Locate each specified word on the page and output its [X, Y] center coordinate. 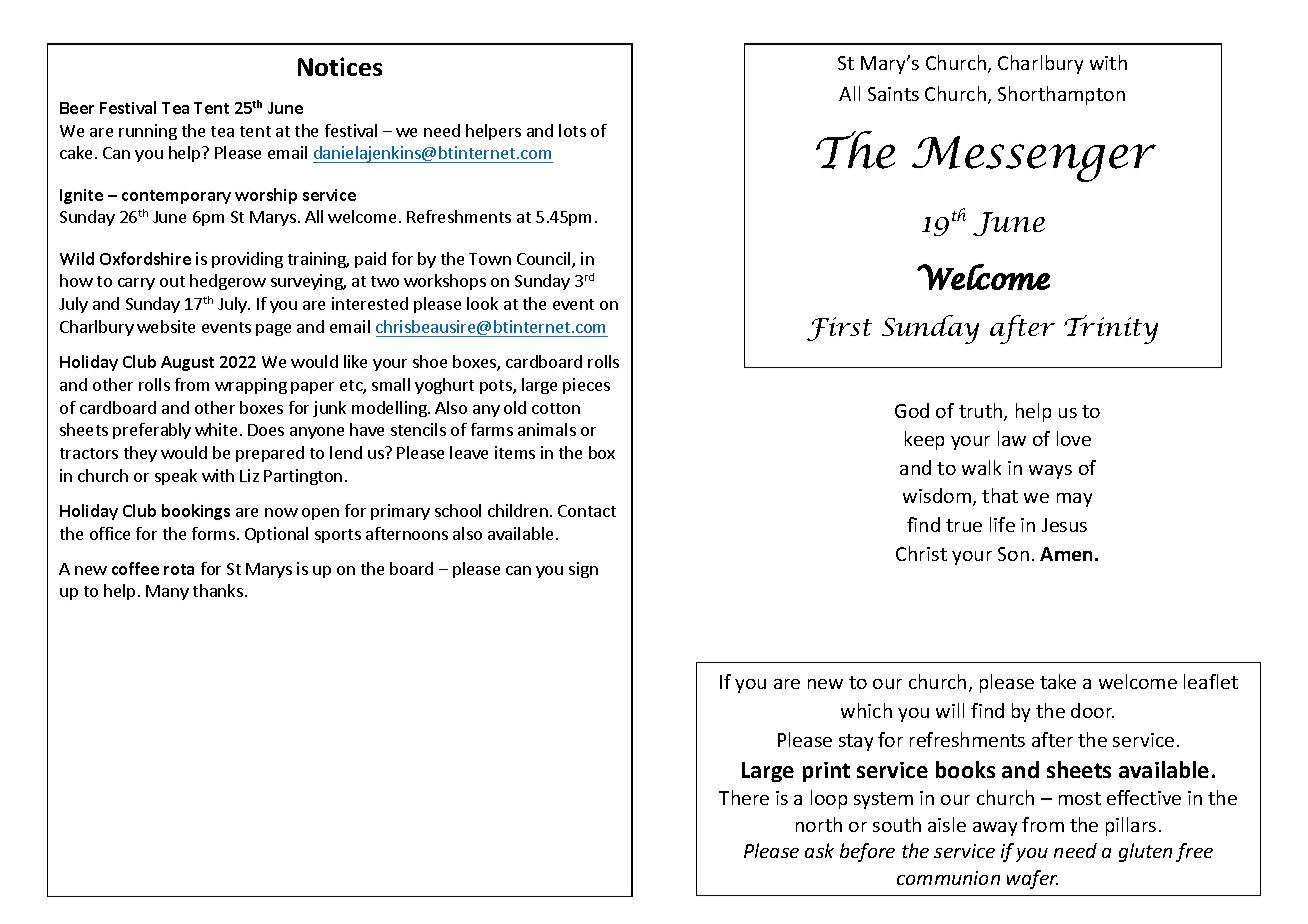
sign [583, 570]
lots [572, 130]
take [1058, 681]
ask [819, 850]
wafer [1032, 879]
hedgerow [228, 282]
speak [176, 477]
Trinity [1111, 329]
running [148, 132]
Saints [893, 94]
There [744, 797]
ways [1050, 472]
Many [167, 592]
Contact [587, 511]
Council [545, 260]
